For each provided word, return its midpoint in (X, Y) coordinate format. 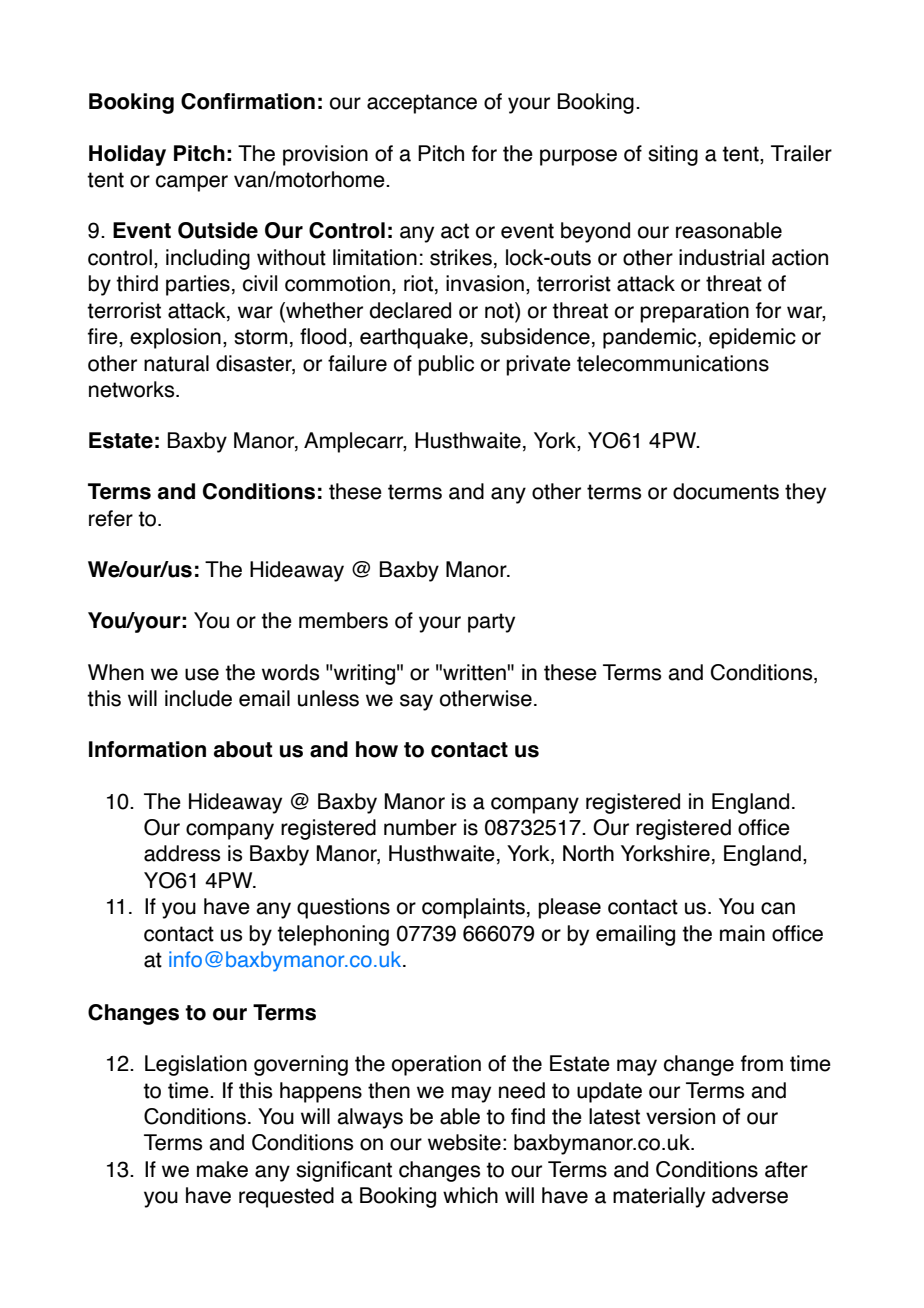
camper (192, 183)
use (202, 674)
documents (726, 491)
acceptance (422, 104)
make (222, 1169)
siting (673, 155)
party (491, 623)
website (464, 1142)
